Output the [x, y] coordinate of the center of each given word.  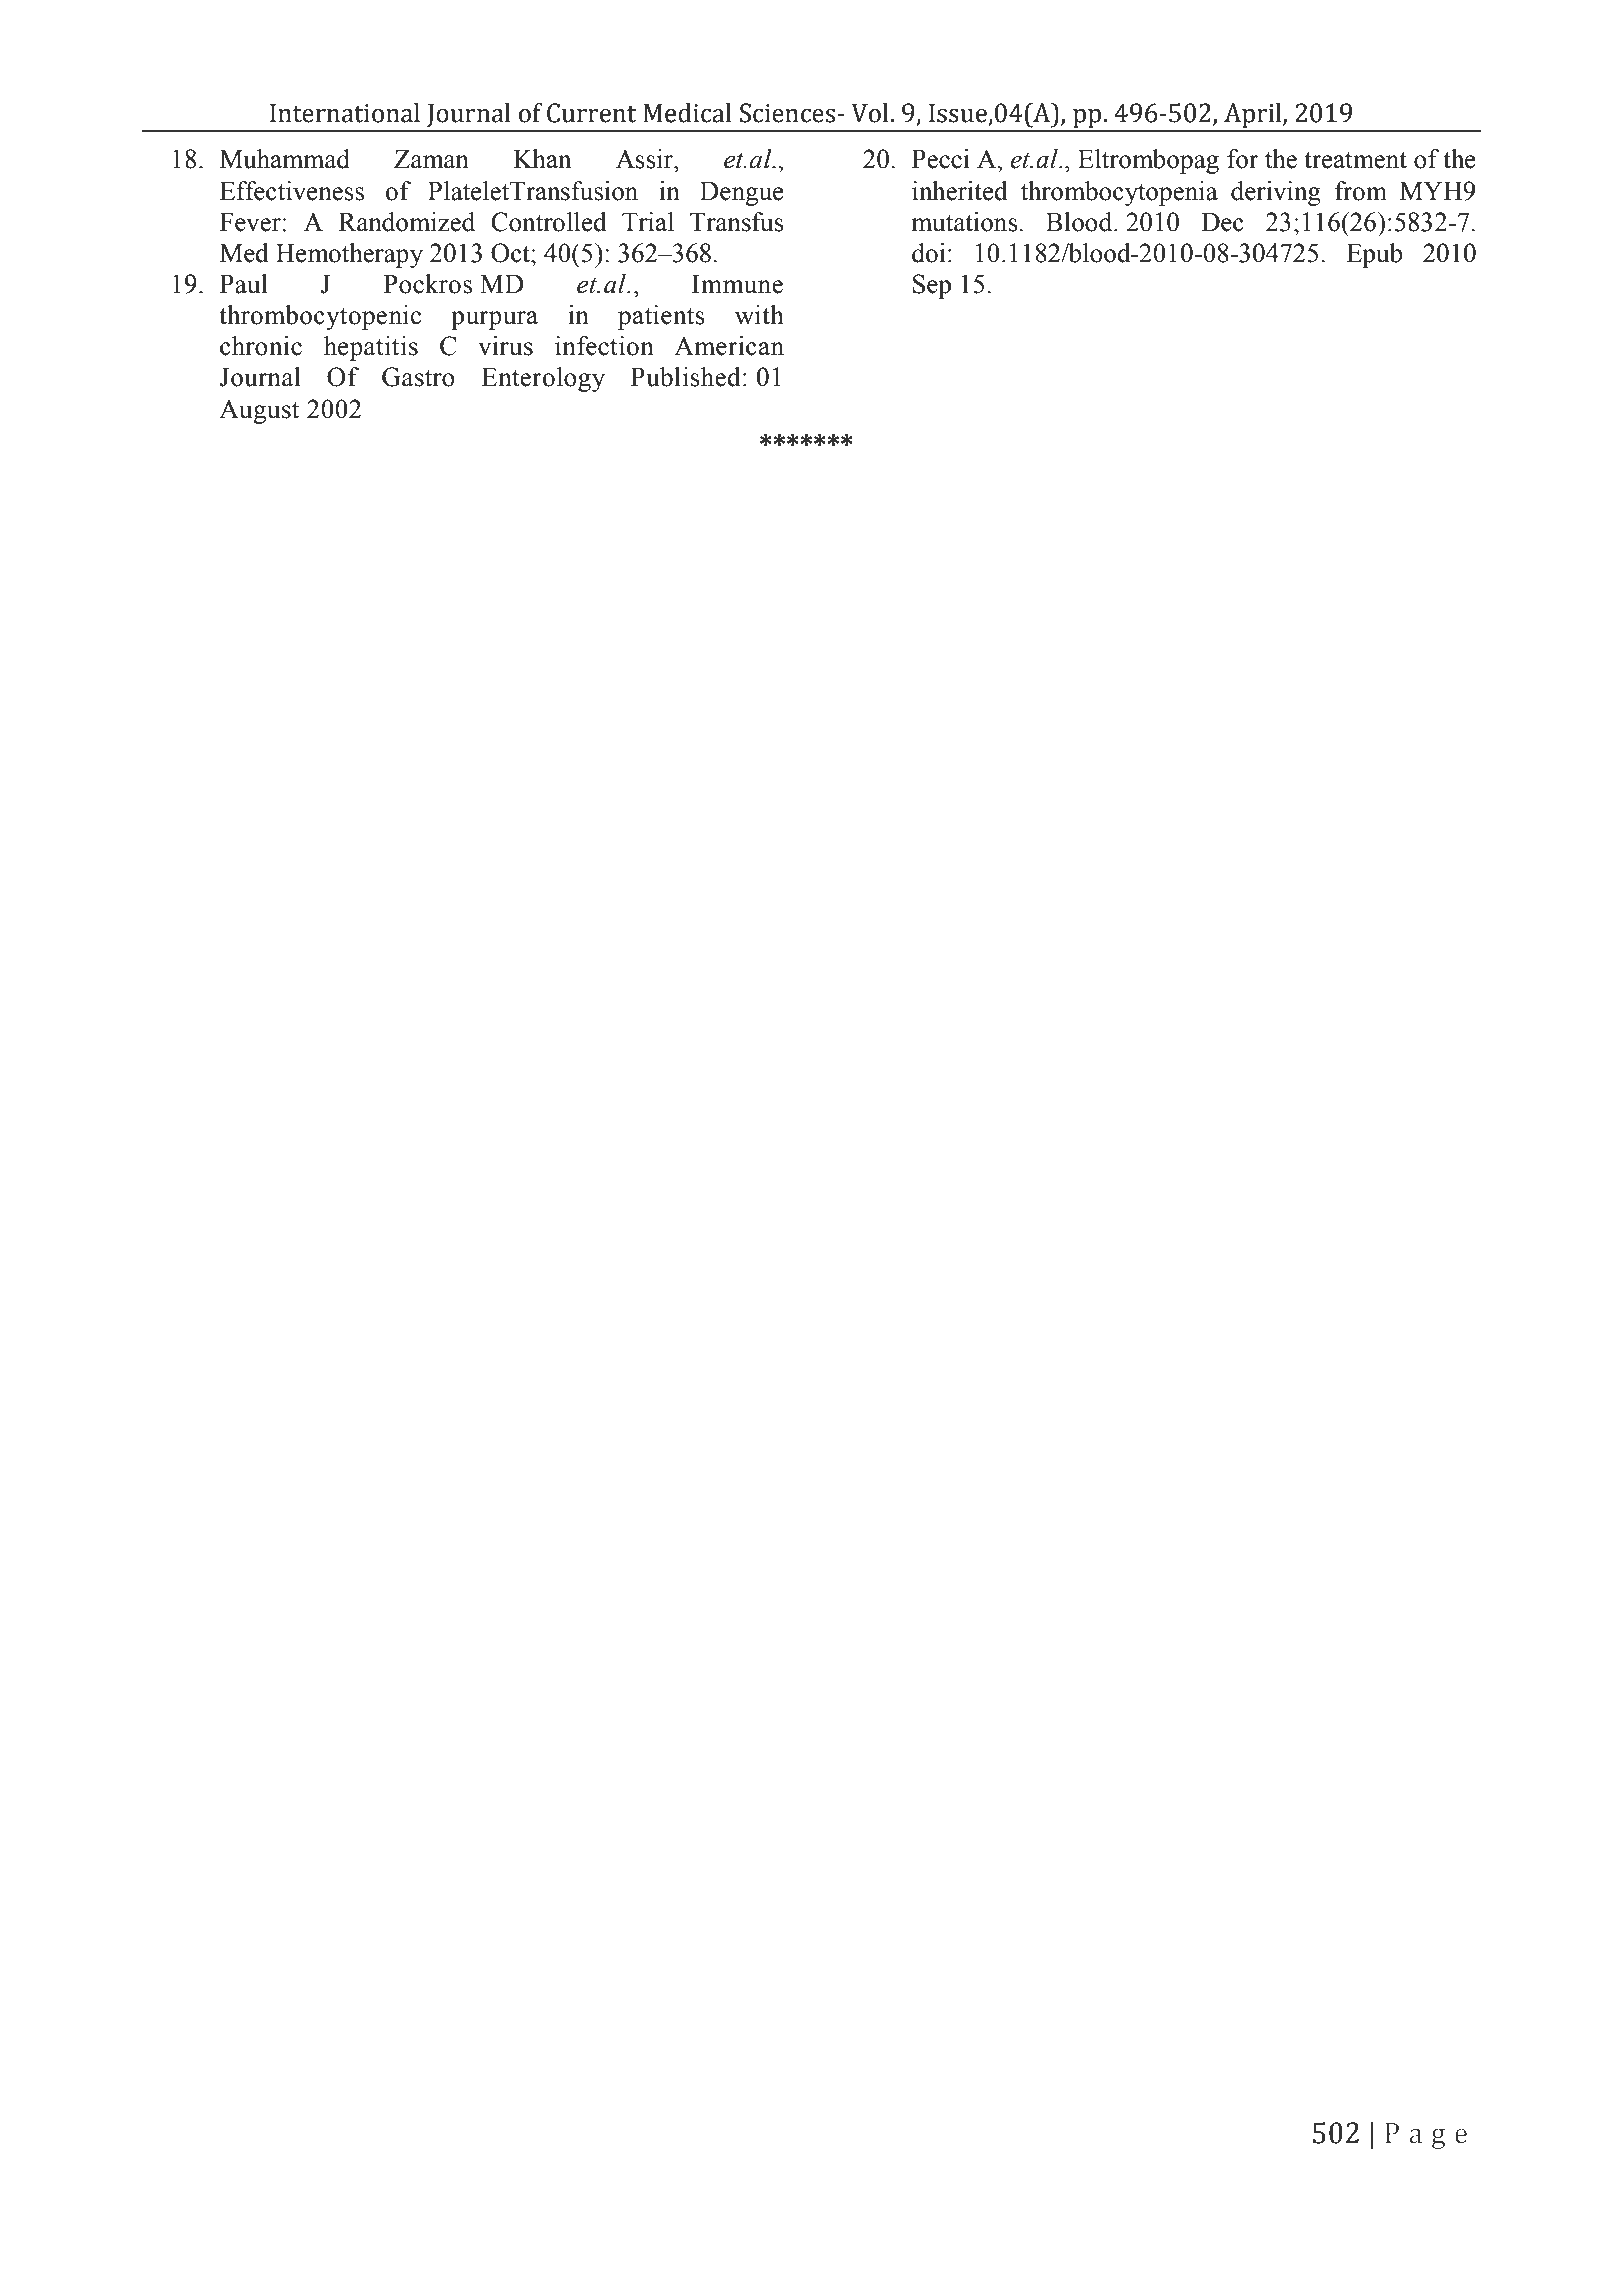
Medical [687, 113]
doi [929, 253]
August [259, 411]
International [345, 113]
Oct [511, 253]
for [1243, 159]
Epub [1374, 255]
